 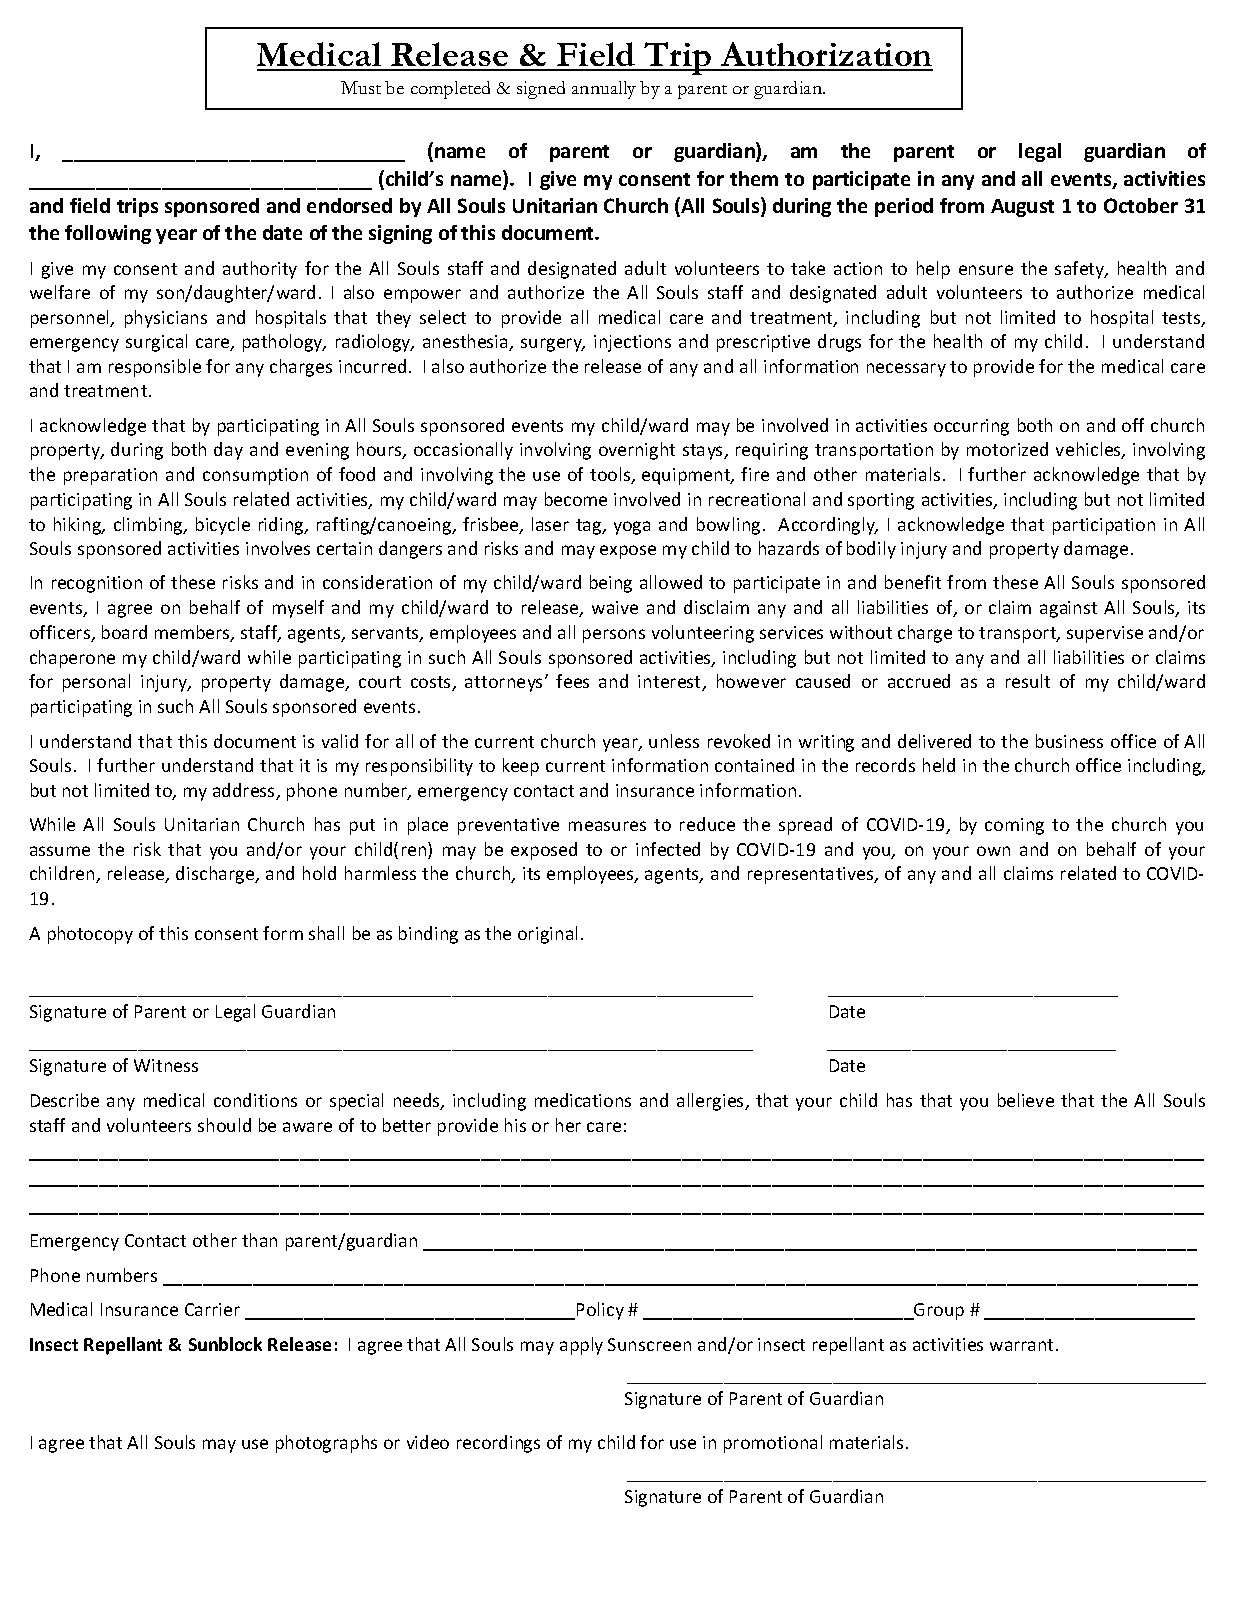 What do you see at coordinates (583, 1100) in the screenshot?
I see `medications` at bounding box center [583, 1100].
